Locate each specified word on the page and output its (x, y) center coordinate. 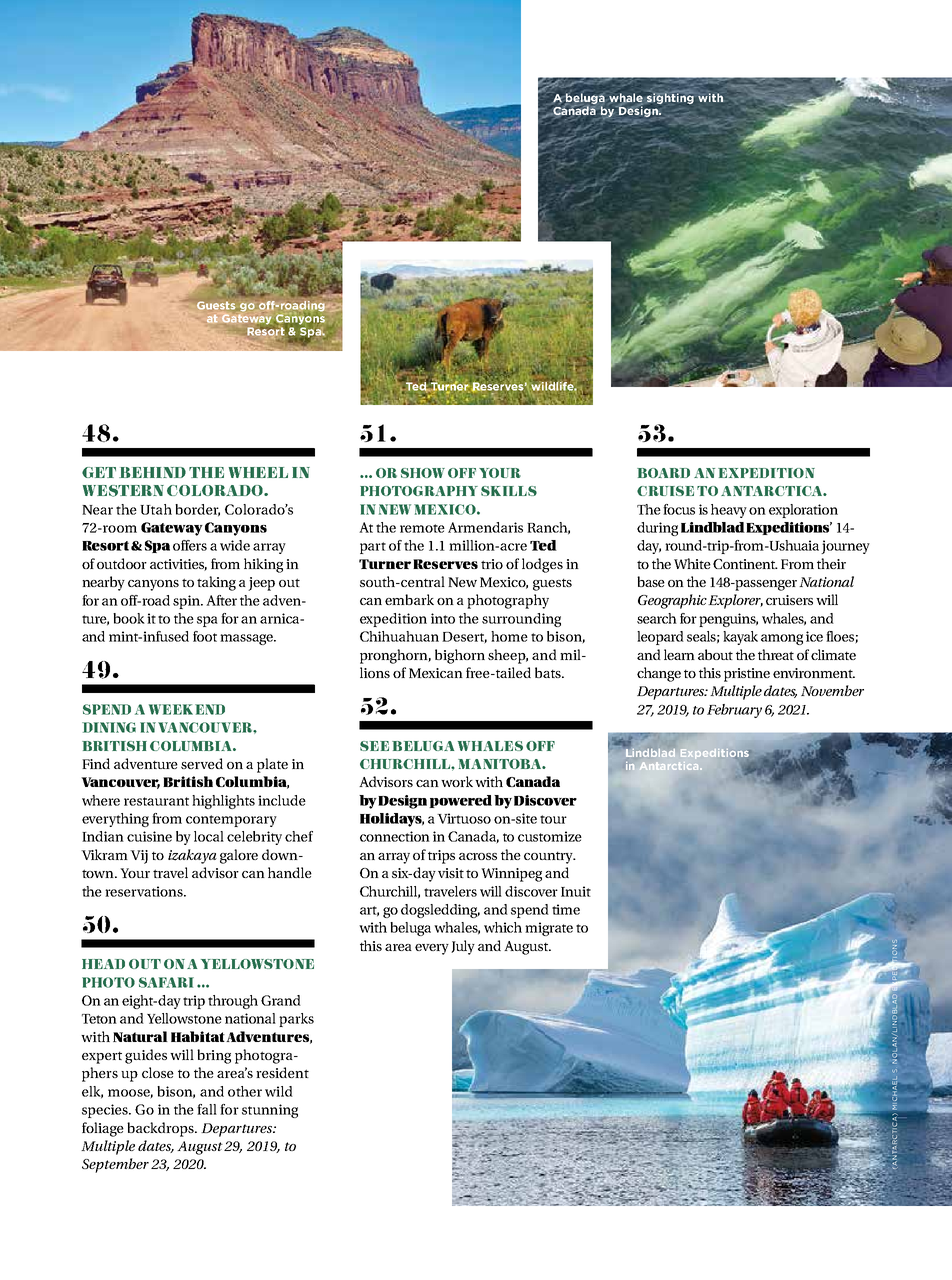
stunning (270, 1111)
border (197, 510)
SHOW (423, 473)
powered (460, 801)
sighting (670, 98)
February (734, 711)
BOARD (663, 473)
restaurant (156, 801)
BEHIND (152, 472)
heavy (729, 511)
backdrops (162, 1129)
